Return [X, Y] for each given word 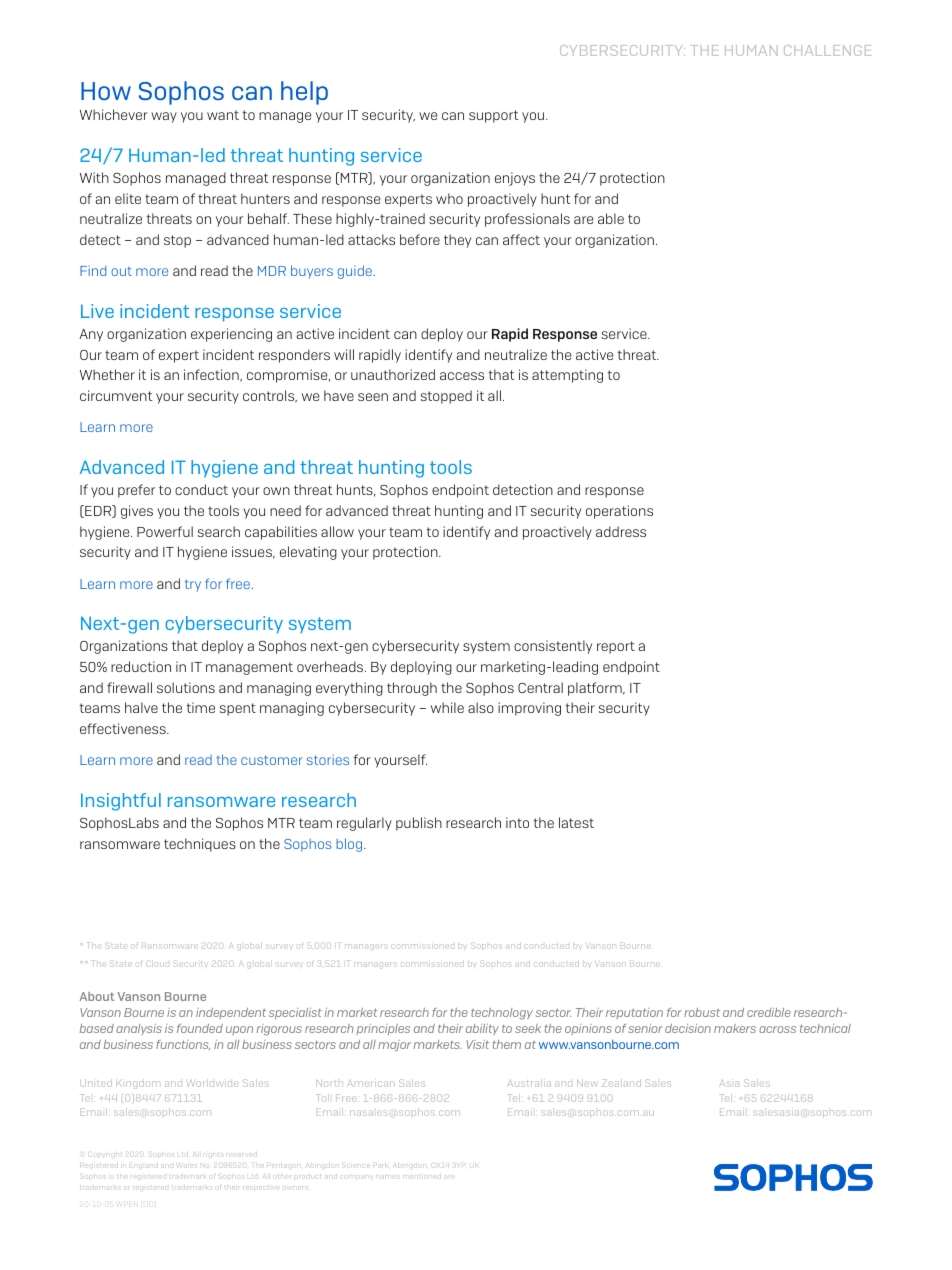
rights [213, 1153]
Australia [529, 1083]
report [616, 647]
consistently [553, 647]
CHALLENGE [827, 50]
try [193, 585]
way [164, 117]
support [494, 116]
